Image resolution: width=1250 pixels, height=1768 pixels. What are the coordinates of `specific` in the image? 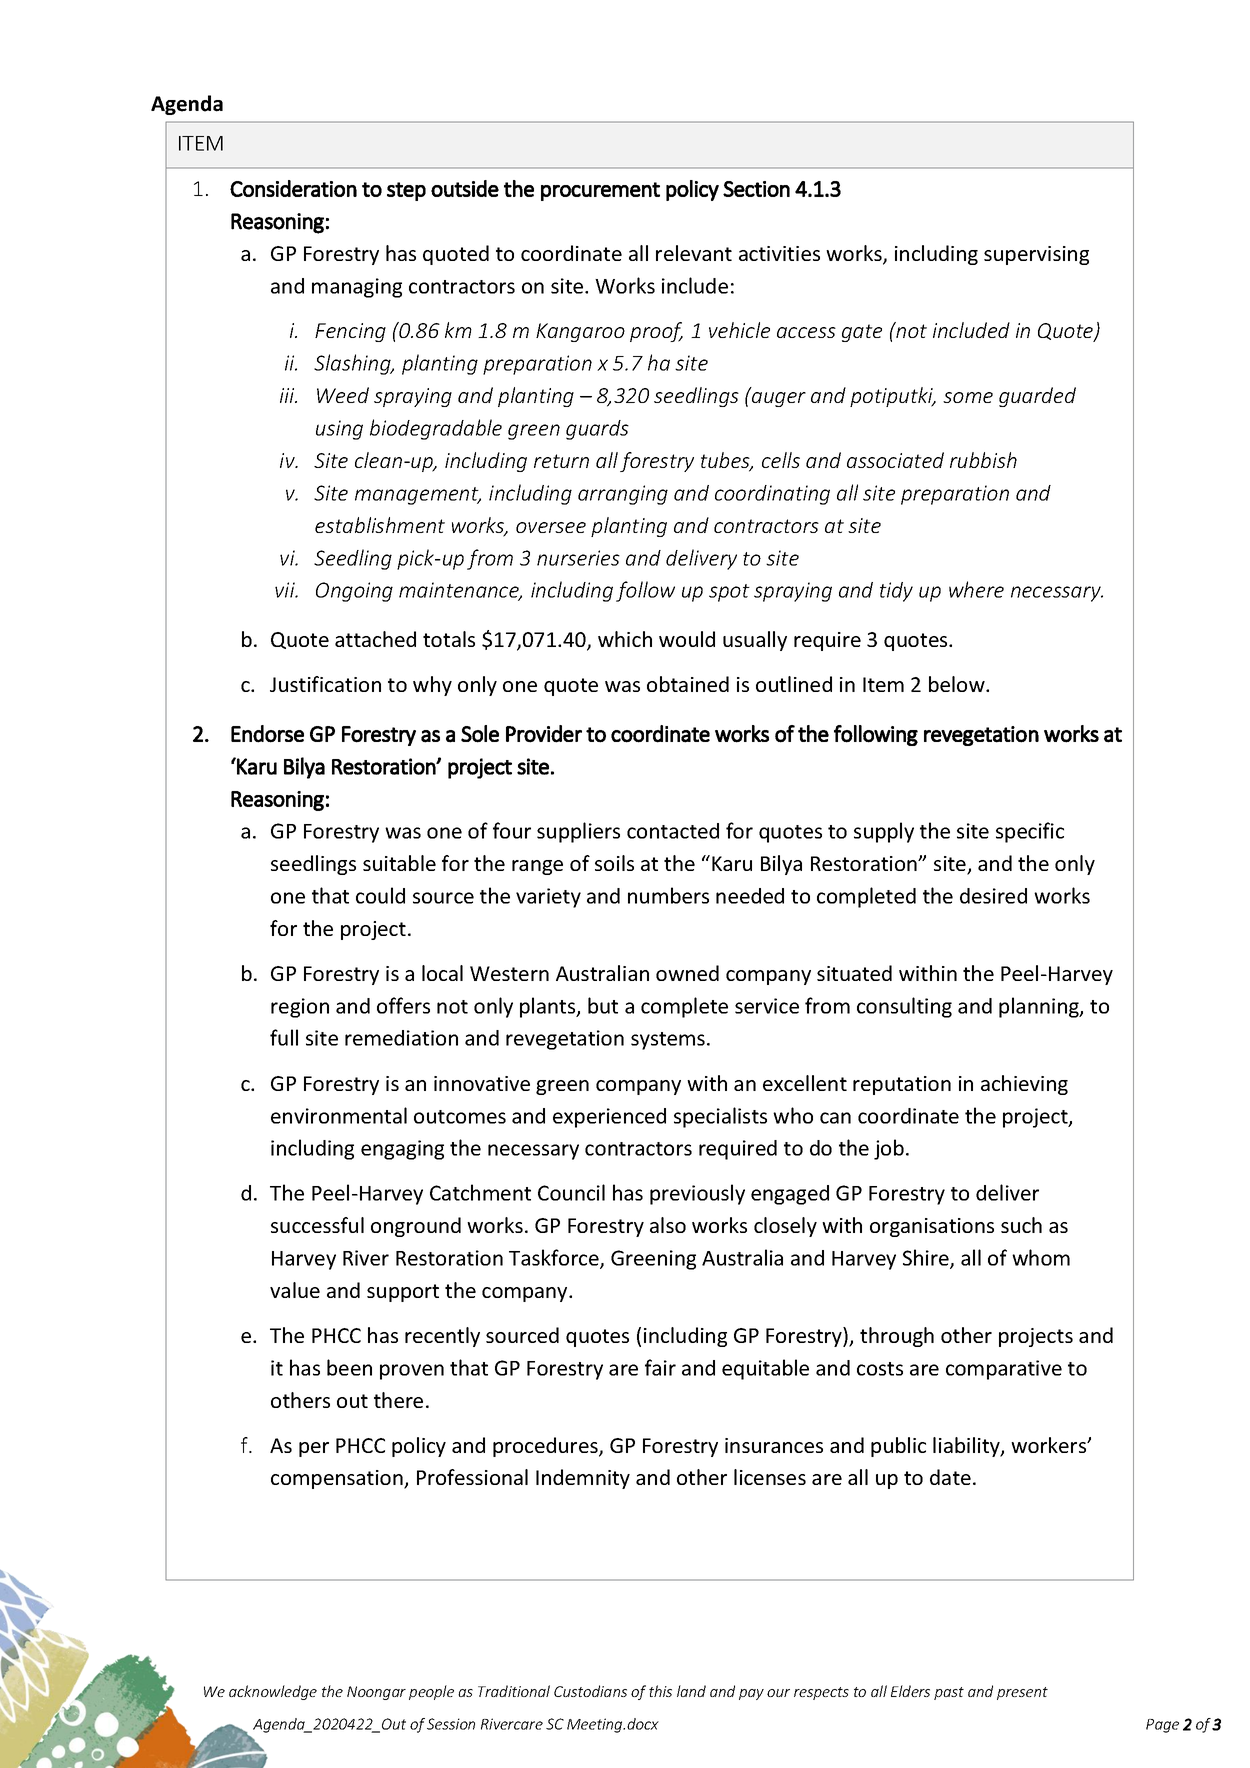 It's located at (1030, 832).
